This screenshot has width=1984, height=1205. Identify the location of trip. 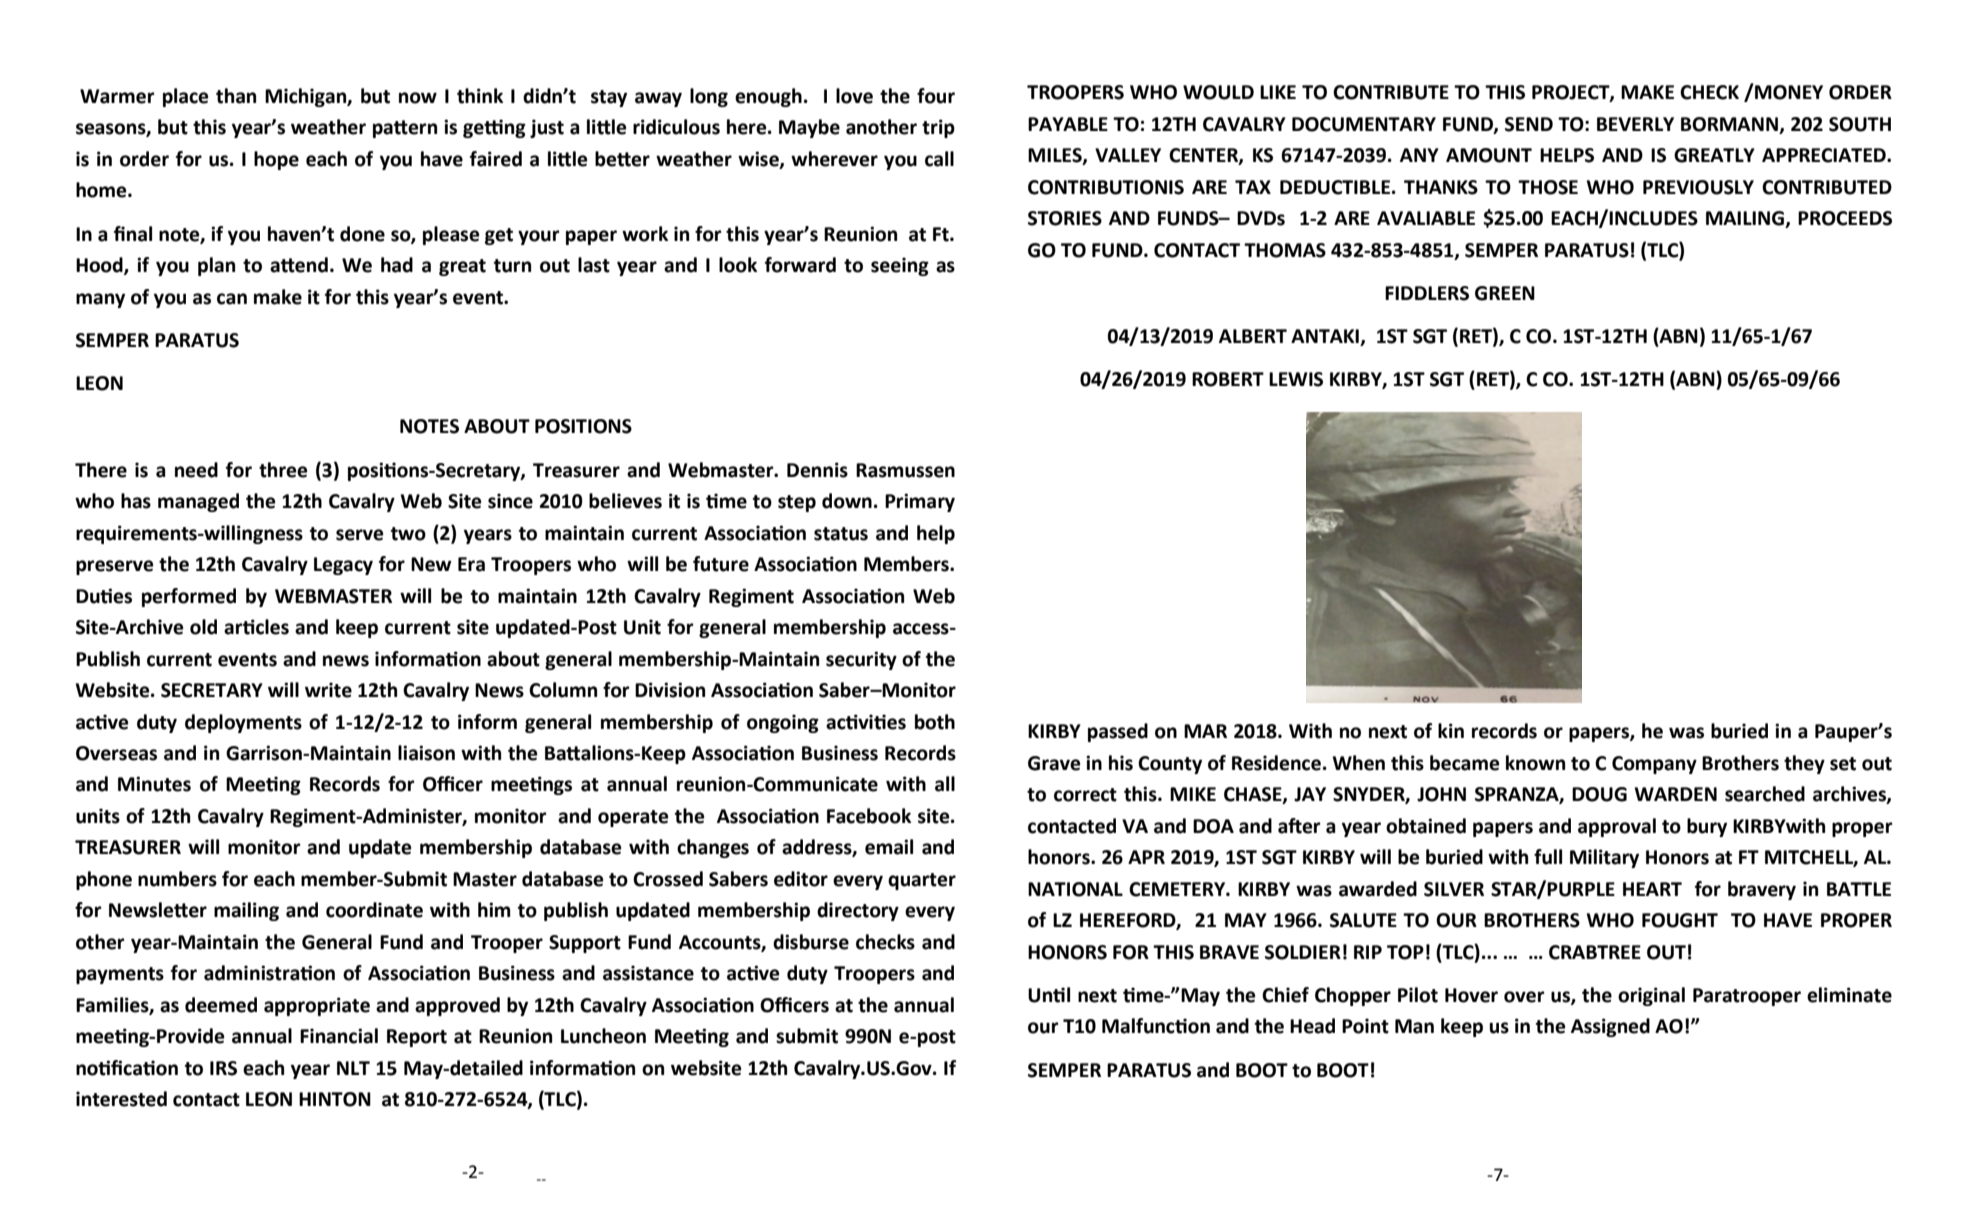
(938, 128).
